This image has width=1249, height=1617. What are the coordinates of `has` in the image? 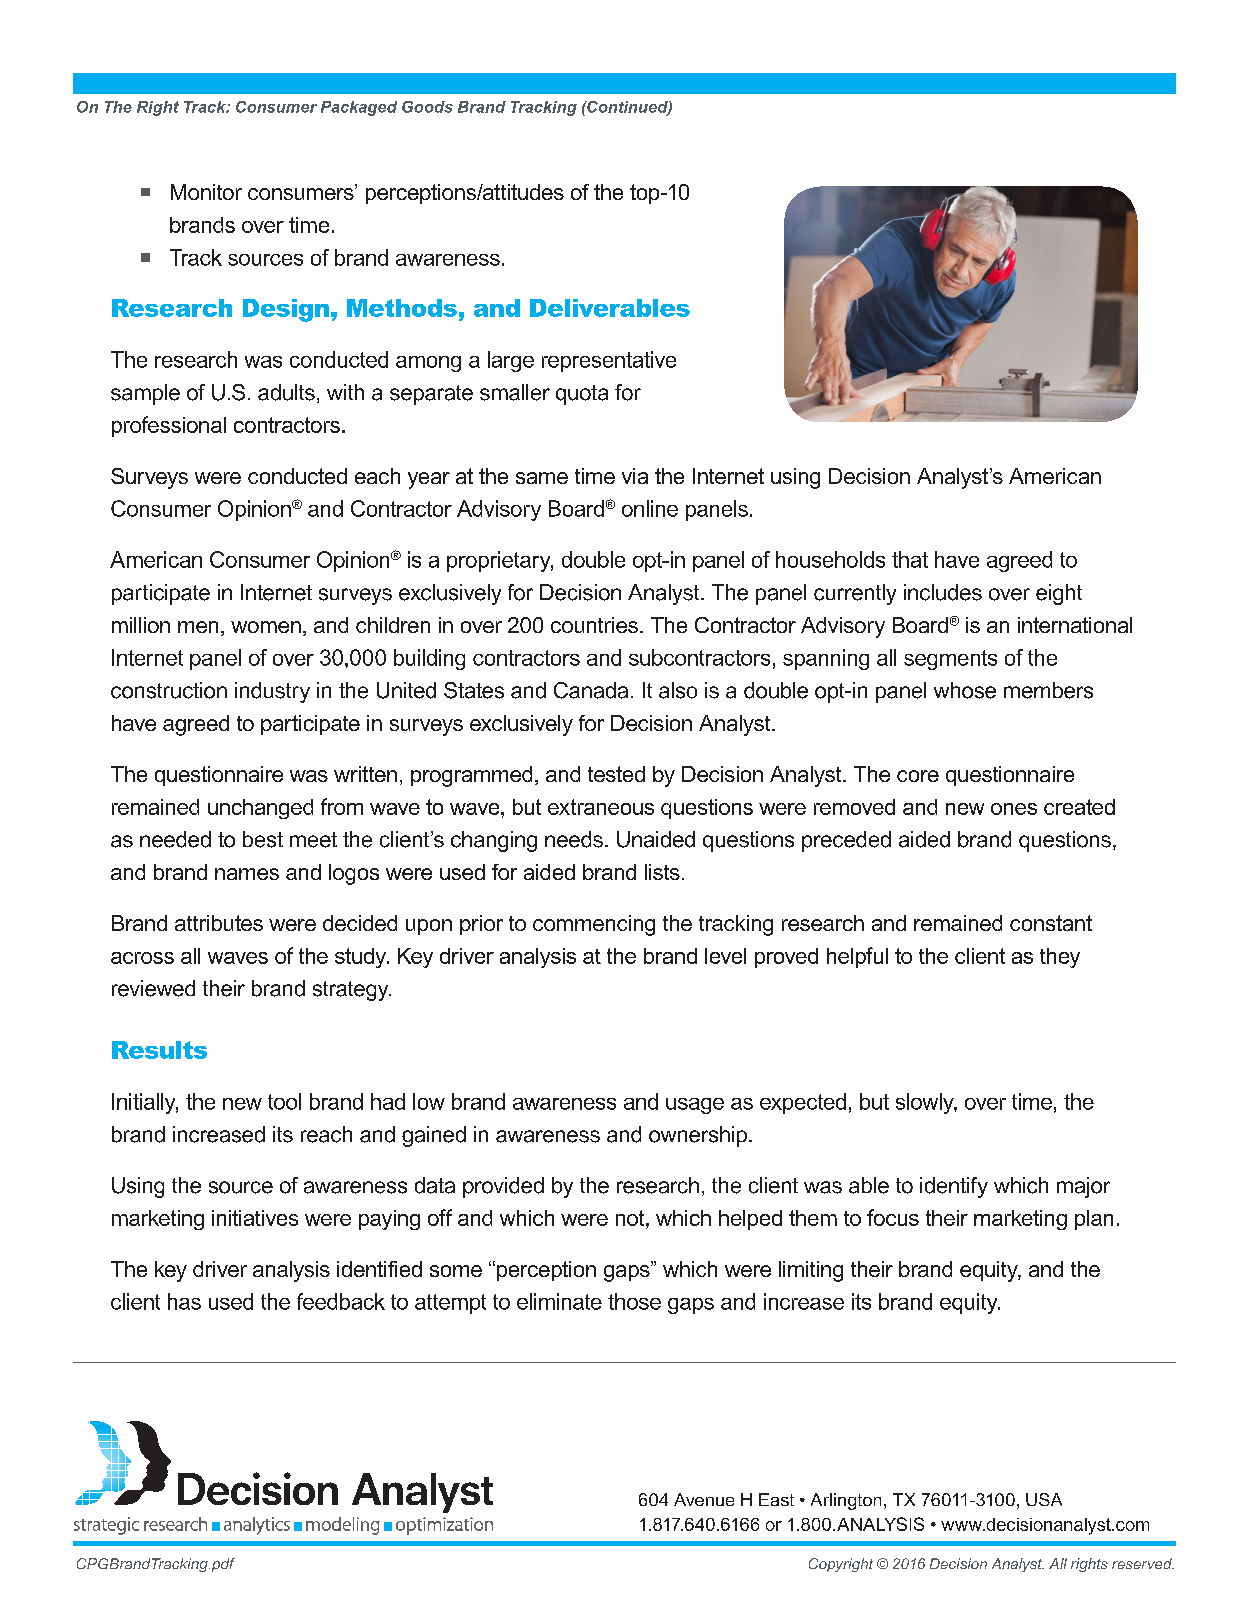 It's located at (184, 1301).
